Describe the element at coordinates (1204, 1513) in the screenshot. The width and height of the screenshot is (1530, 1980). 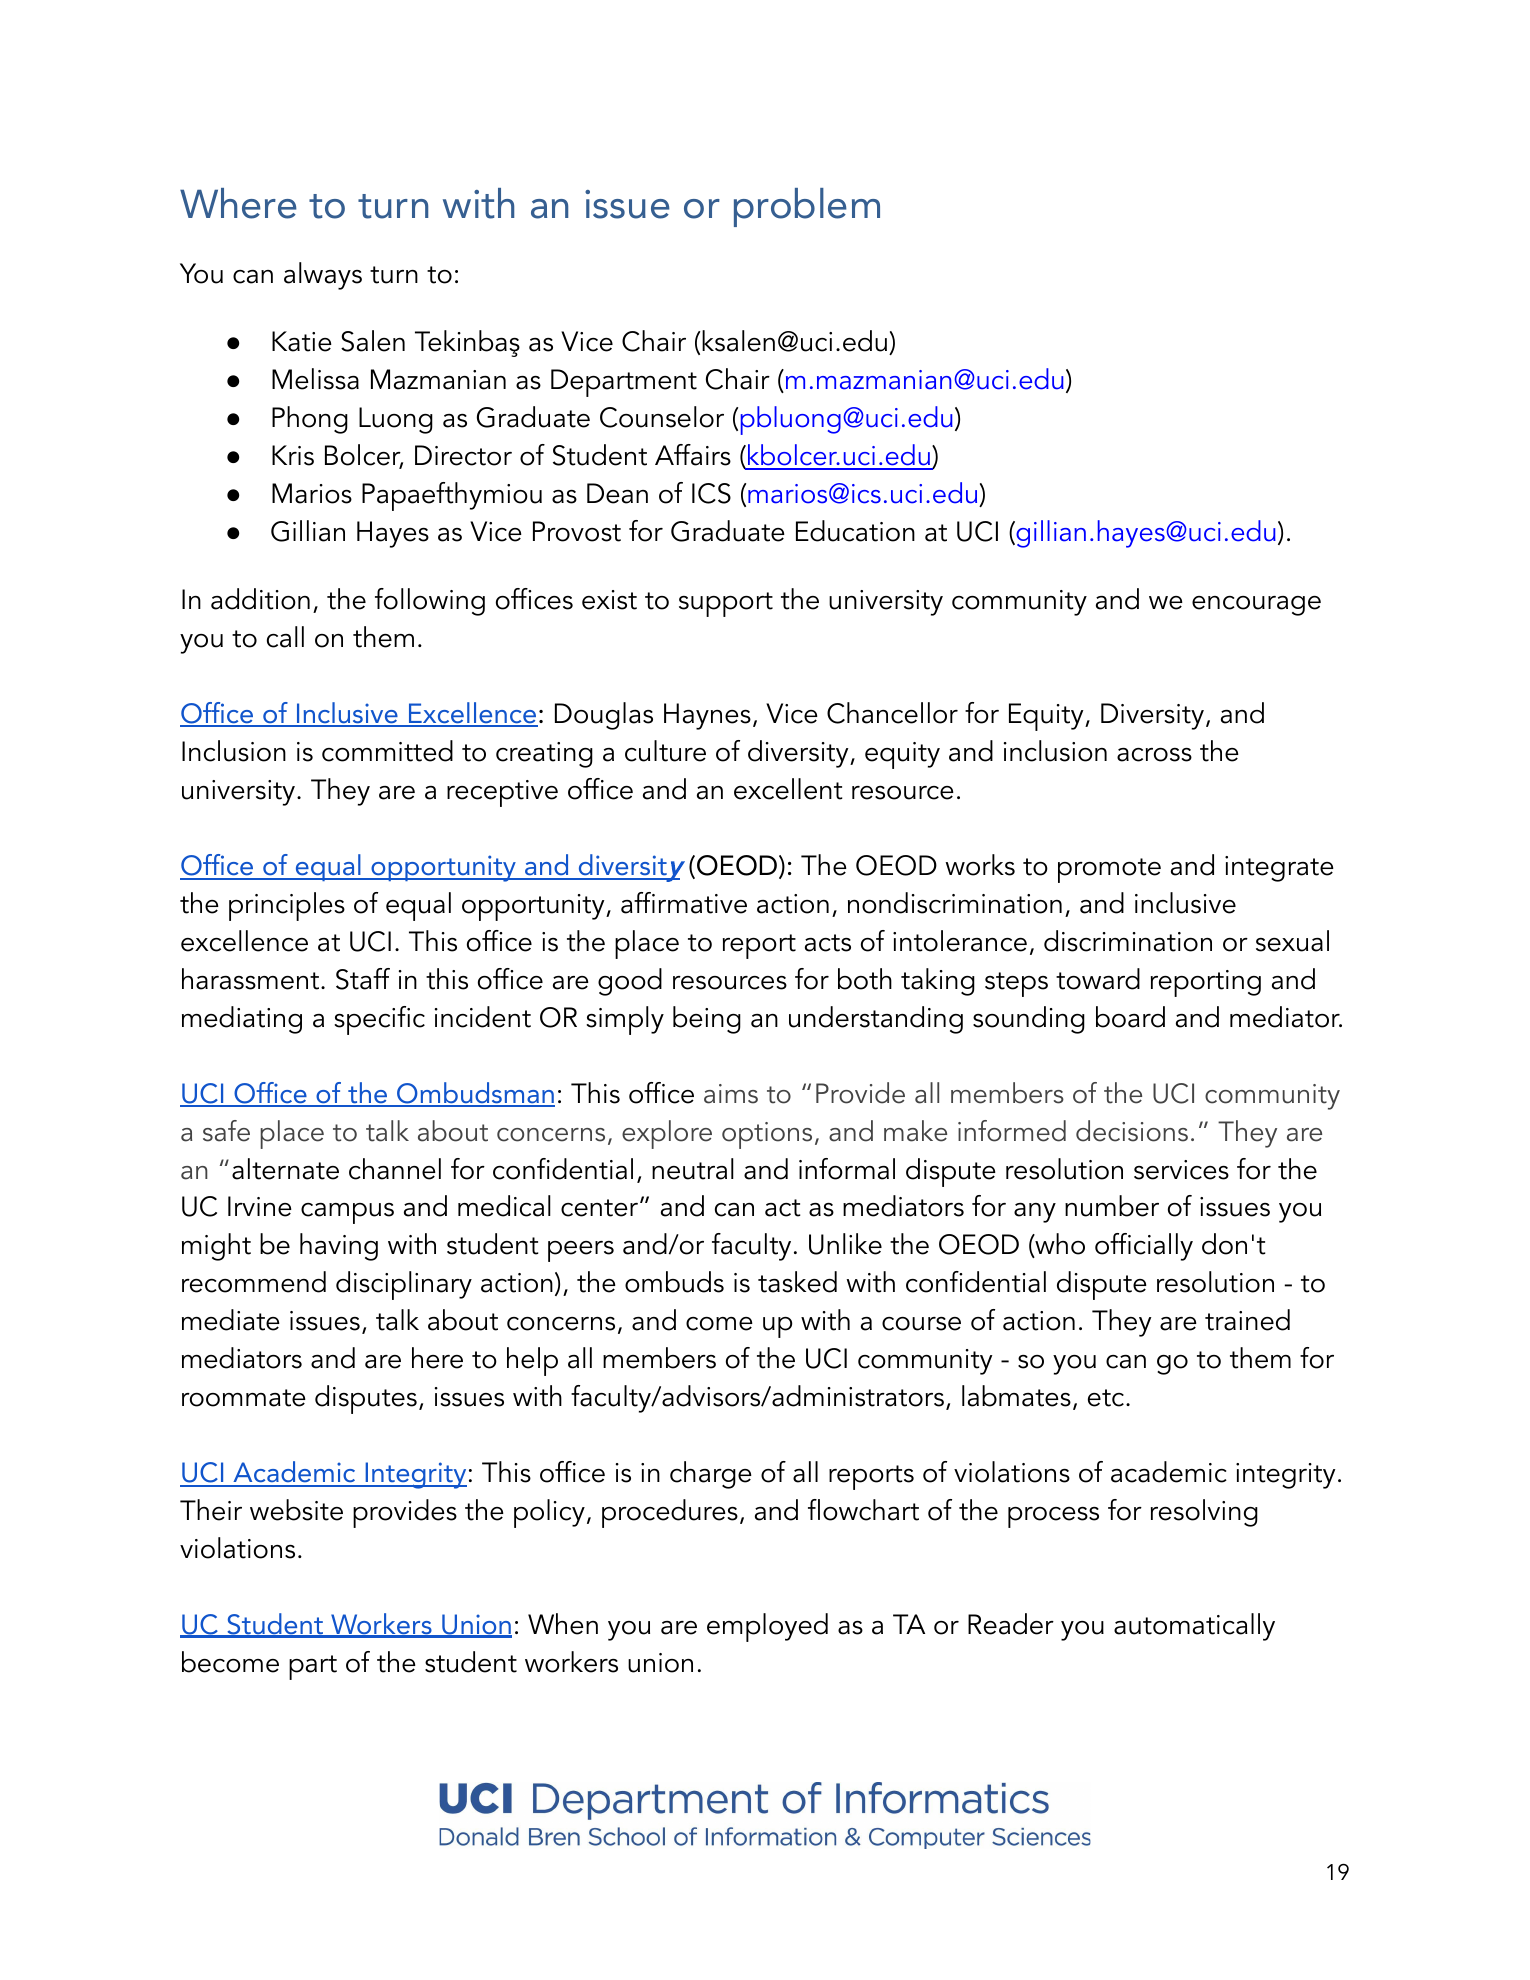
I see `resolving` at that location.
